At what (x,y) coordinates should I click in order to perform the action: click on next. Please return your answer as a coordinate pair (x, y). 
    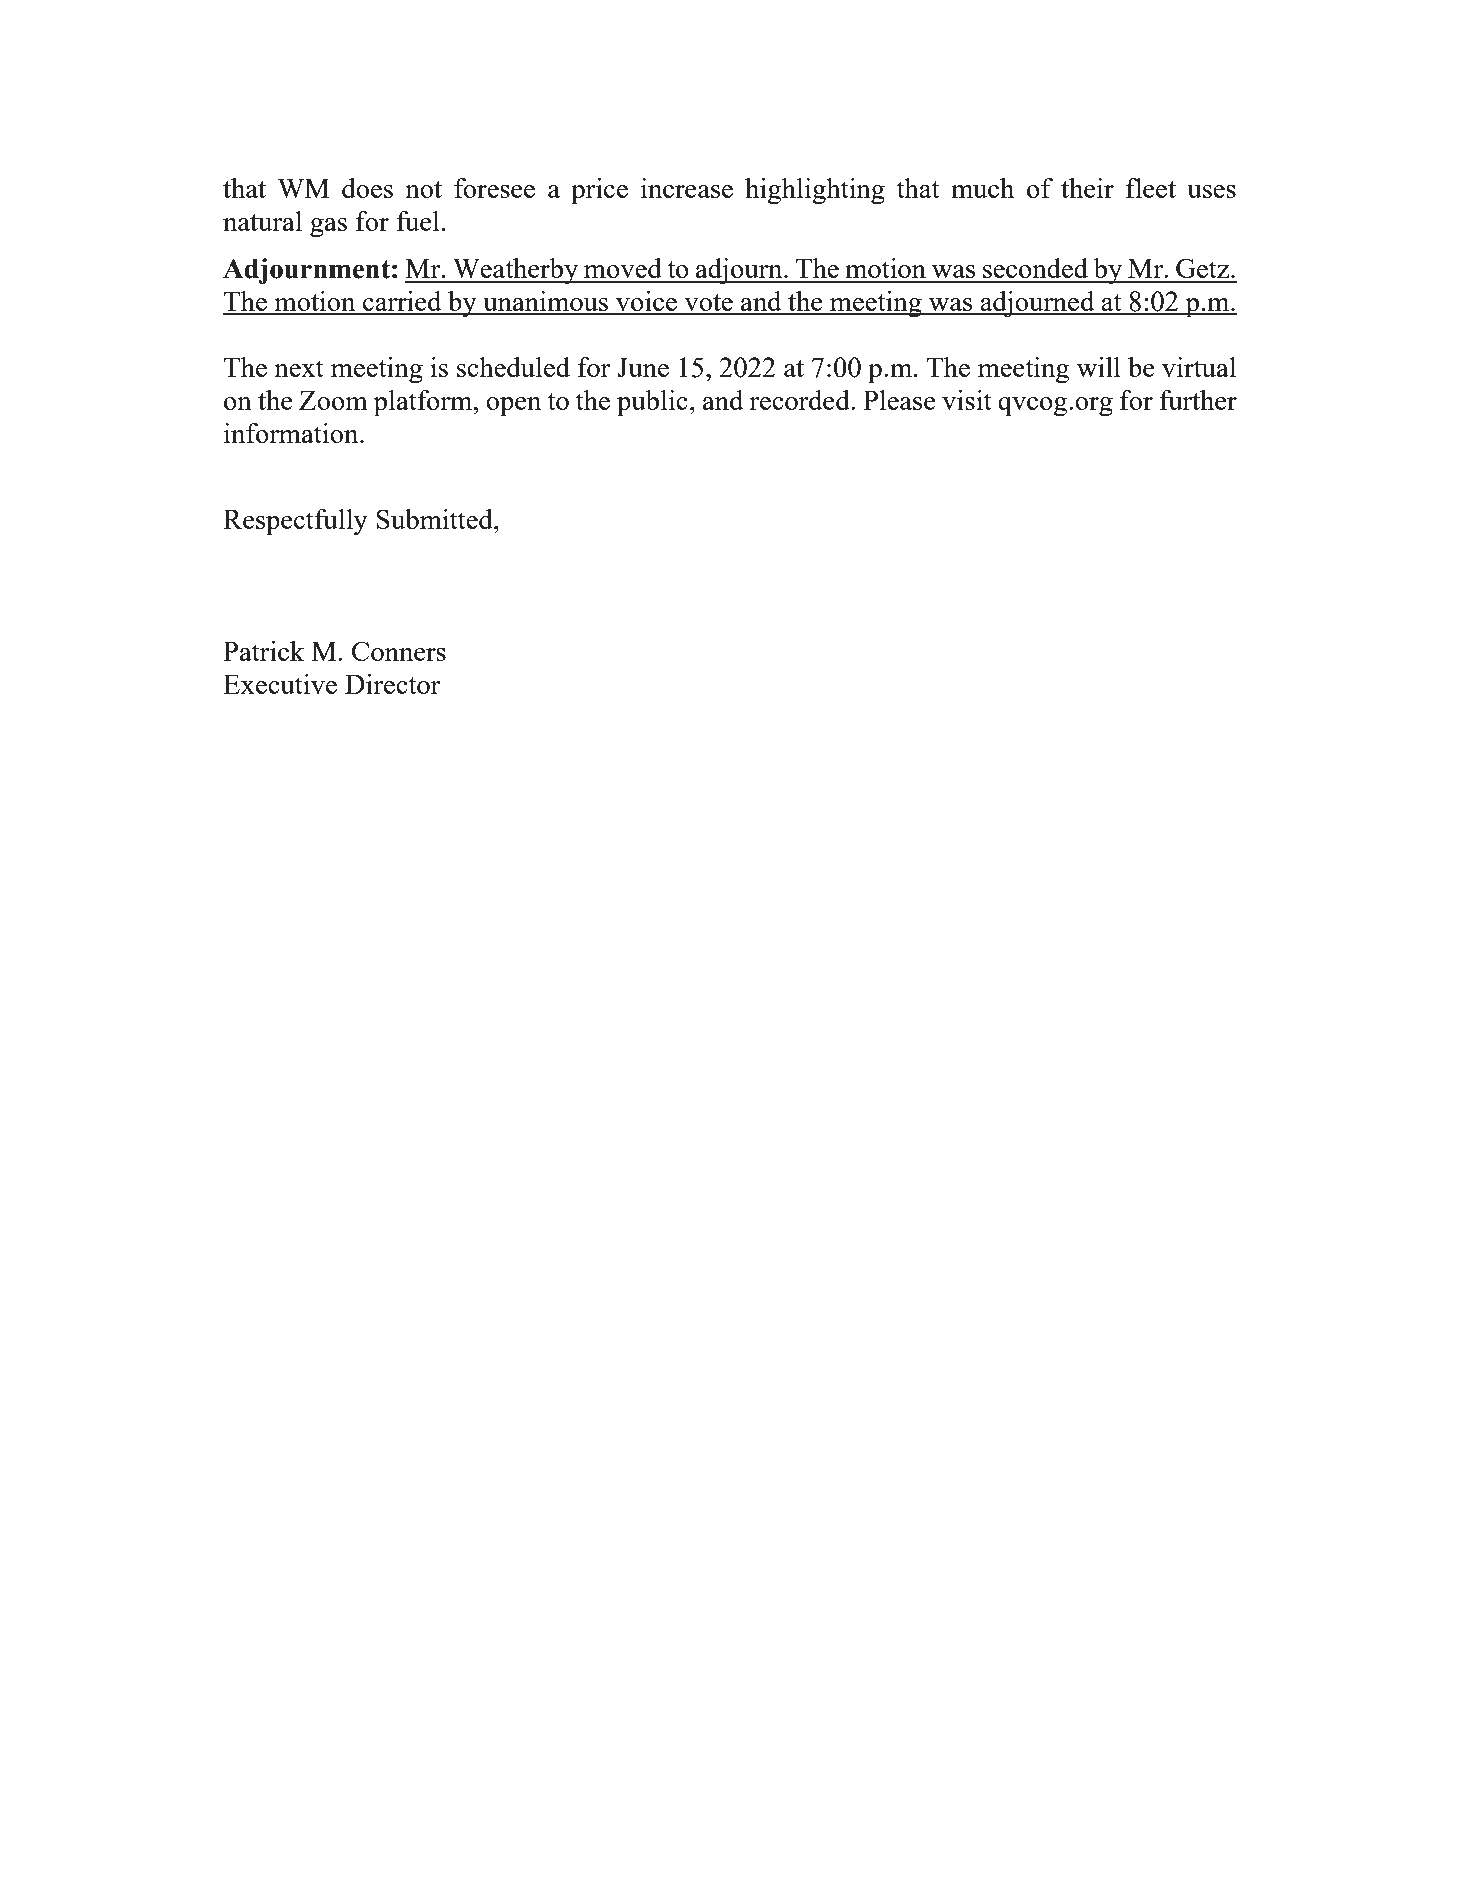
    Looking at the image, I should click on (299, 368).
